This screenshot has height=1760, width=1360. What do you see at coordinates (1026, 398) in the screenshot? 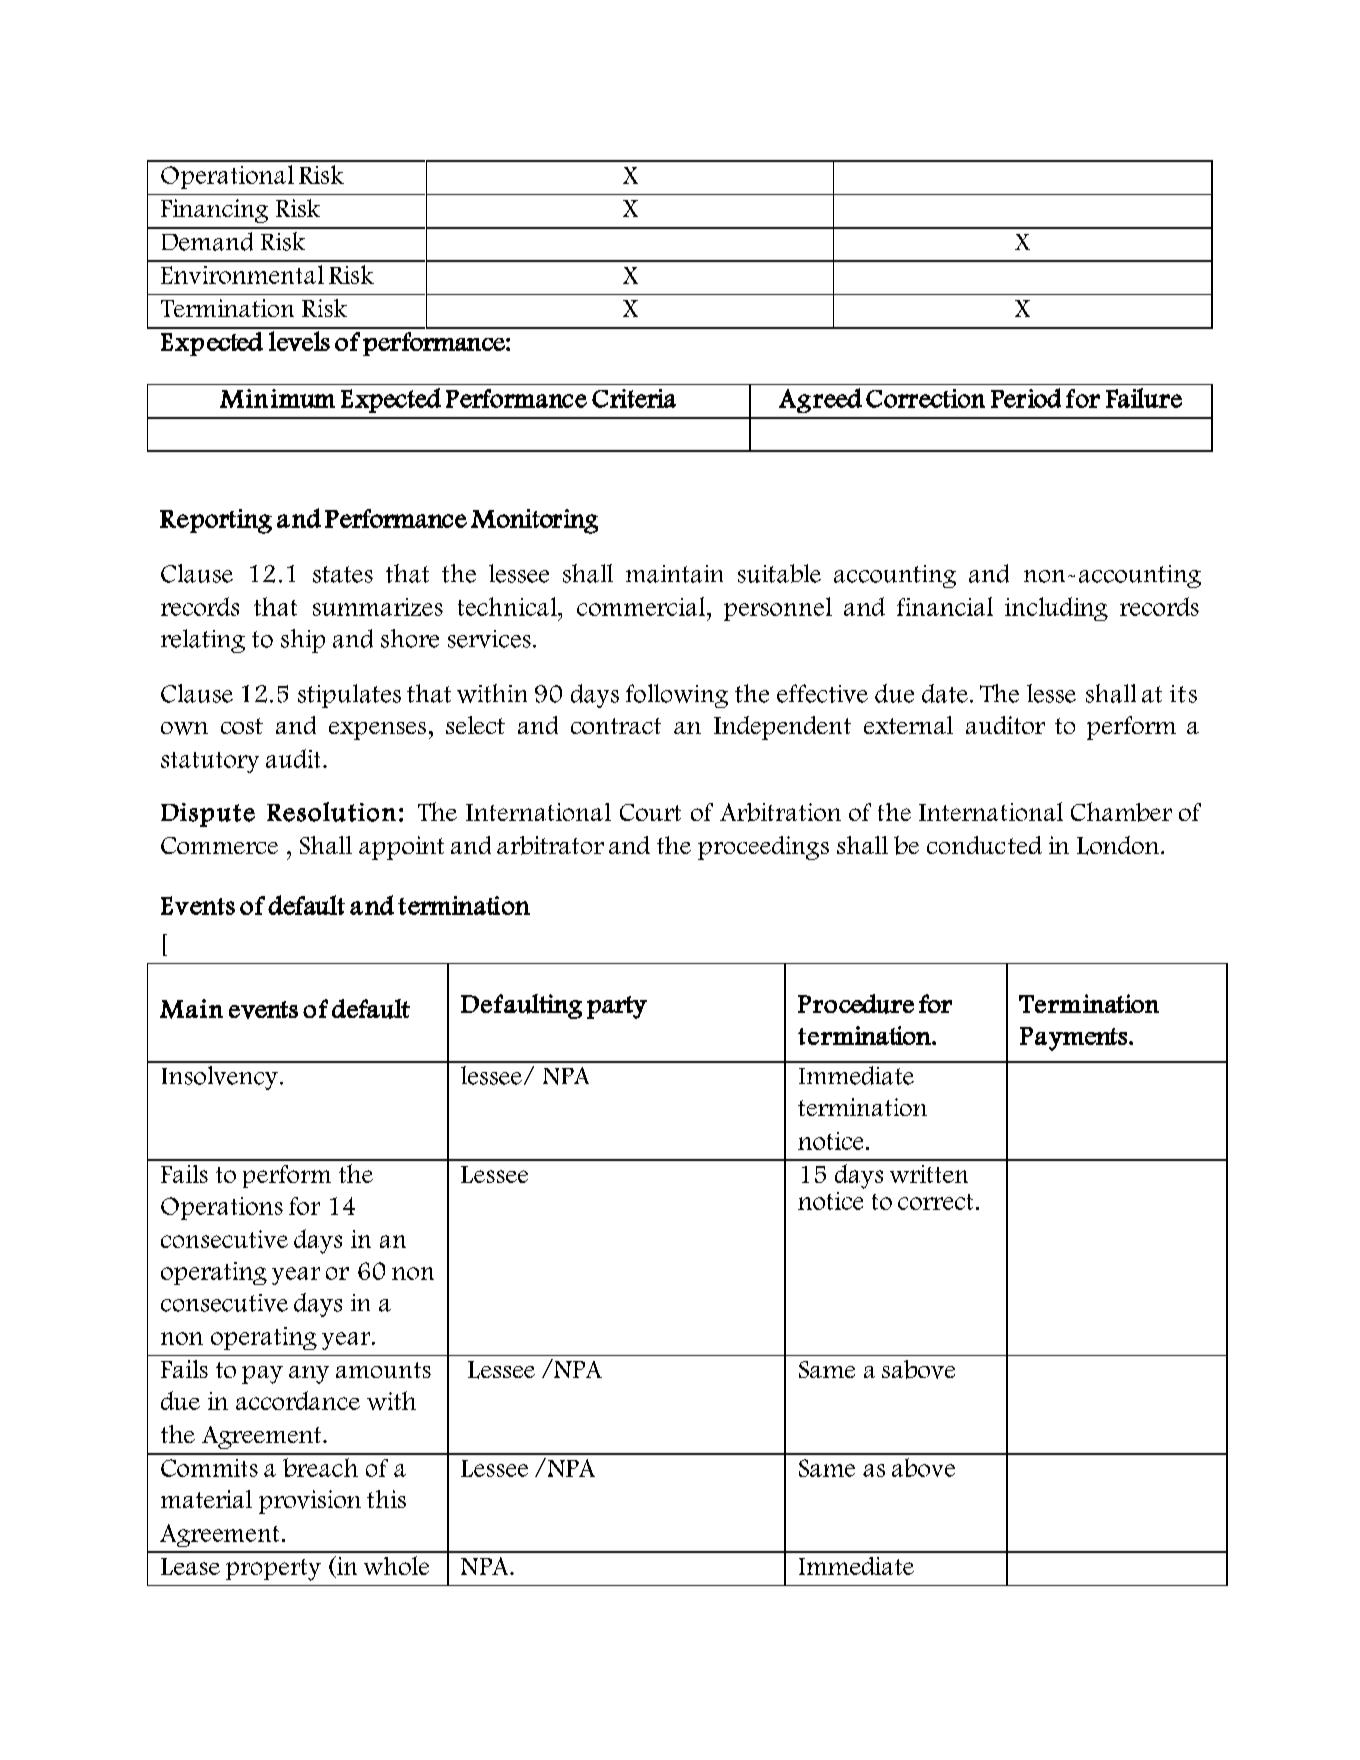
I see `Period` at bounding box center [1026, 398].
